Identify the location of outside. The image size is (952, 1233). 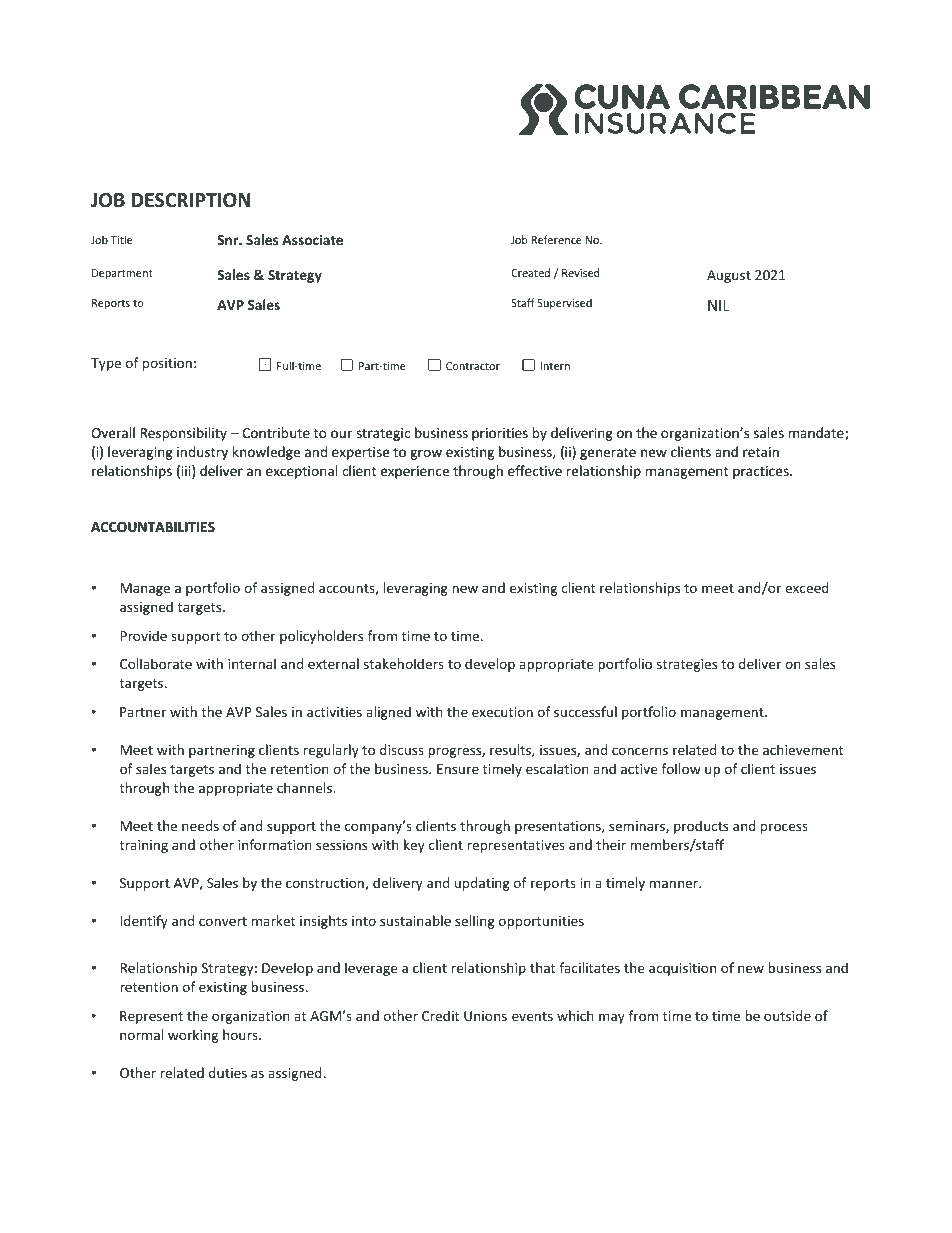
(787, 1015).
